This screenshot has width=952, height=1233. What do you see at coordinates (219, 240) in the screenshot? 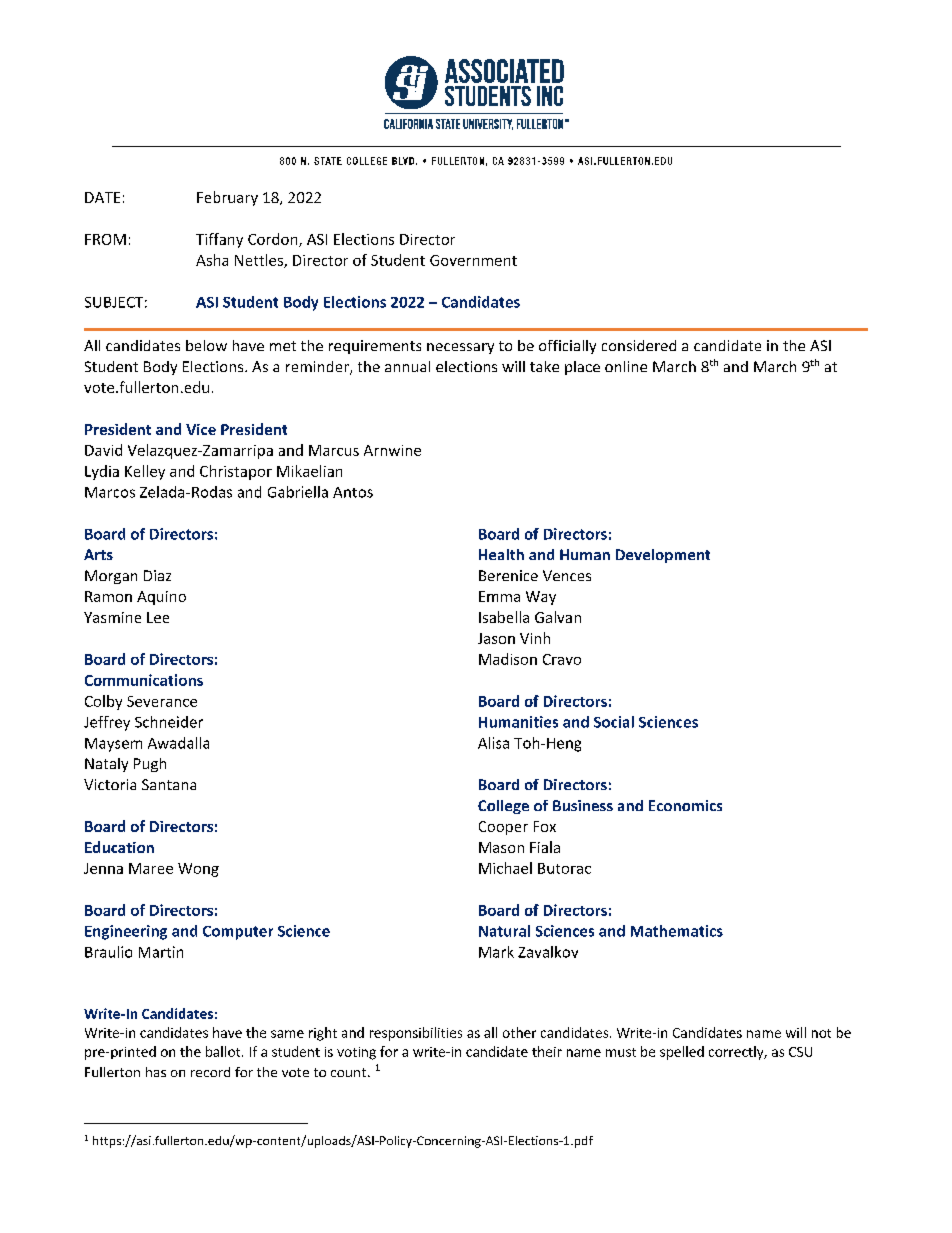
I see `Tiffany` at bounding box center [219, 240].
